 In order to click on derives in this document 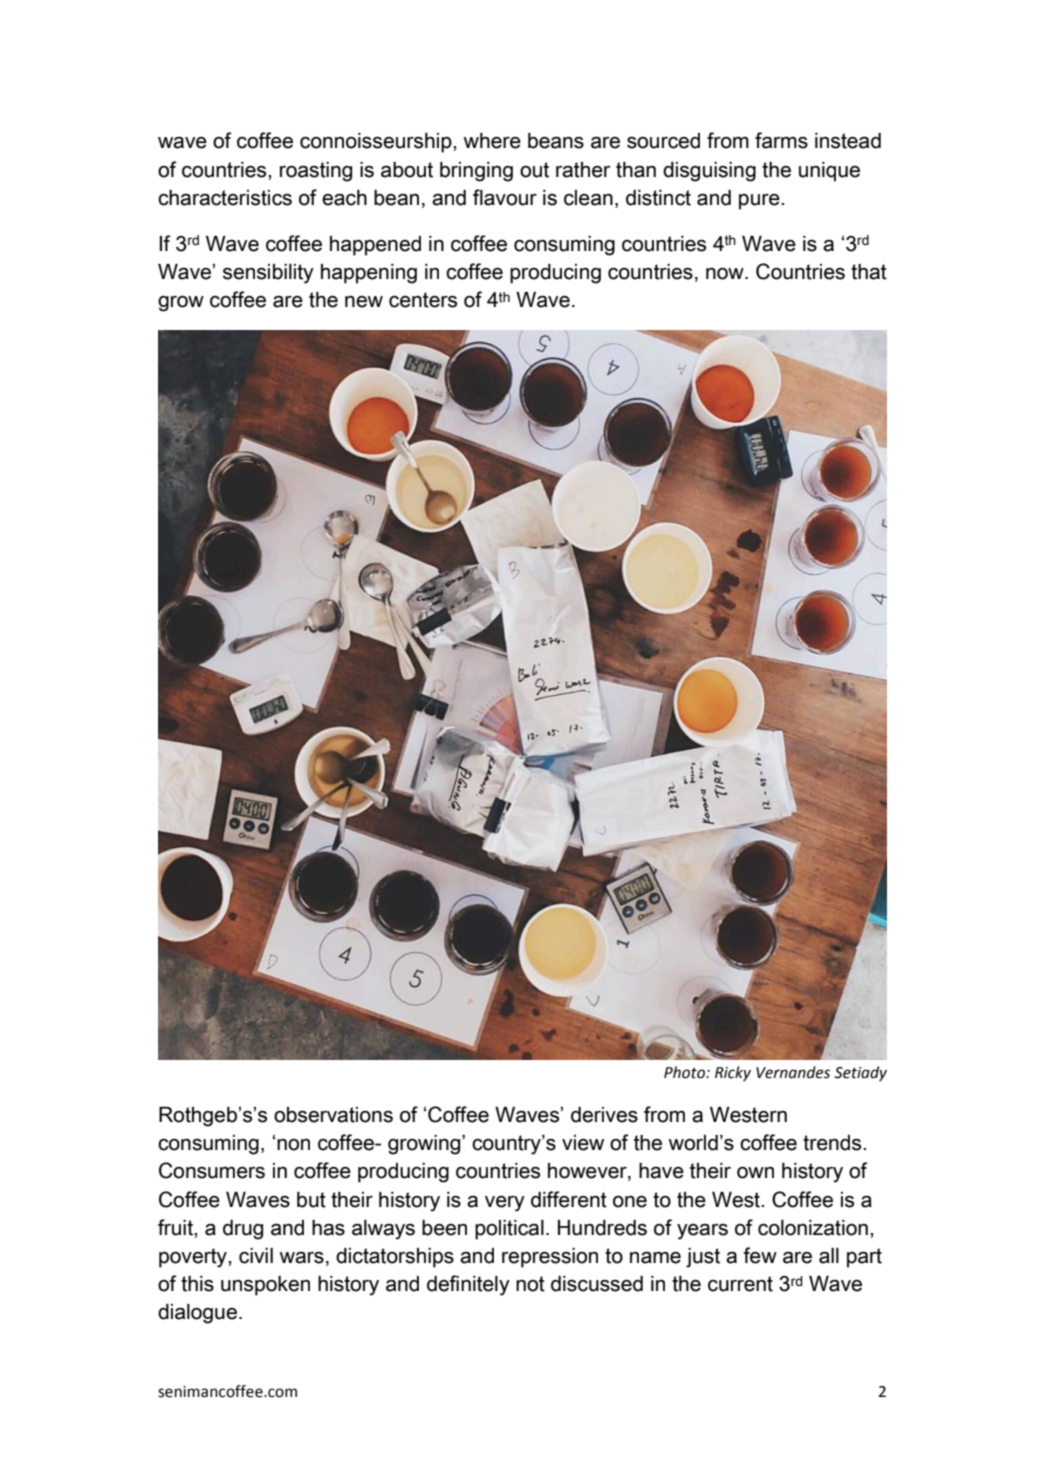, I will do `click(604, 1115)`.
